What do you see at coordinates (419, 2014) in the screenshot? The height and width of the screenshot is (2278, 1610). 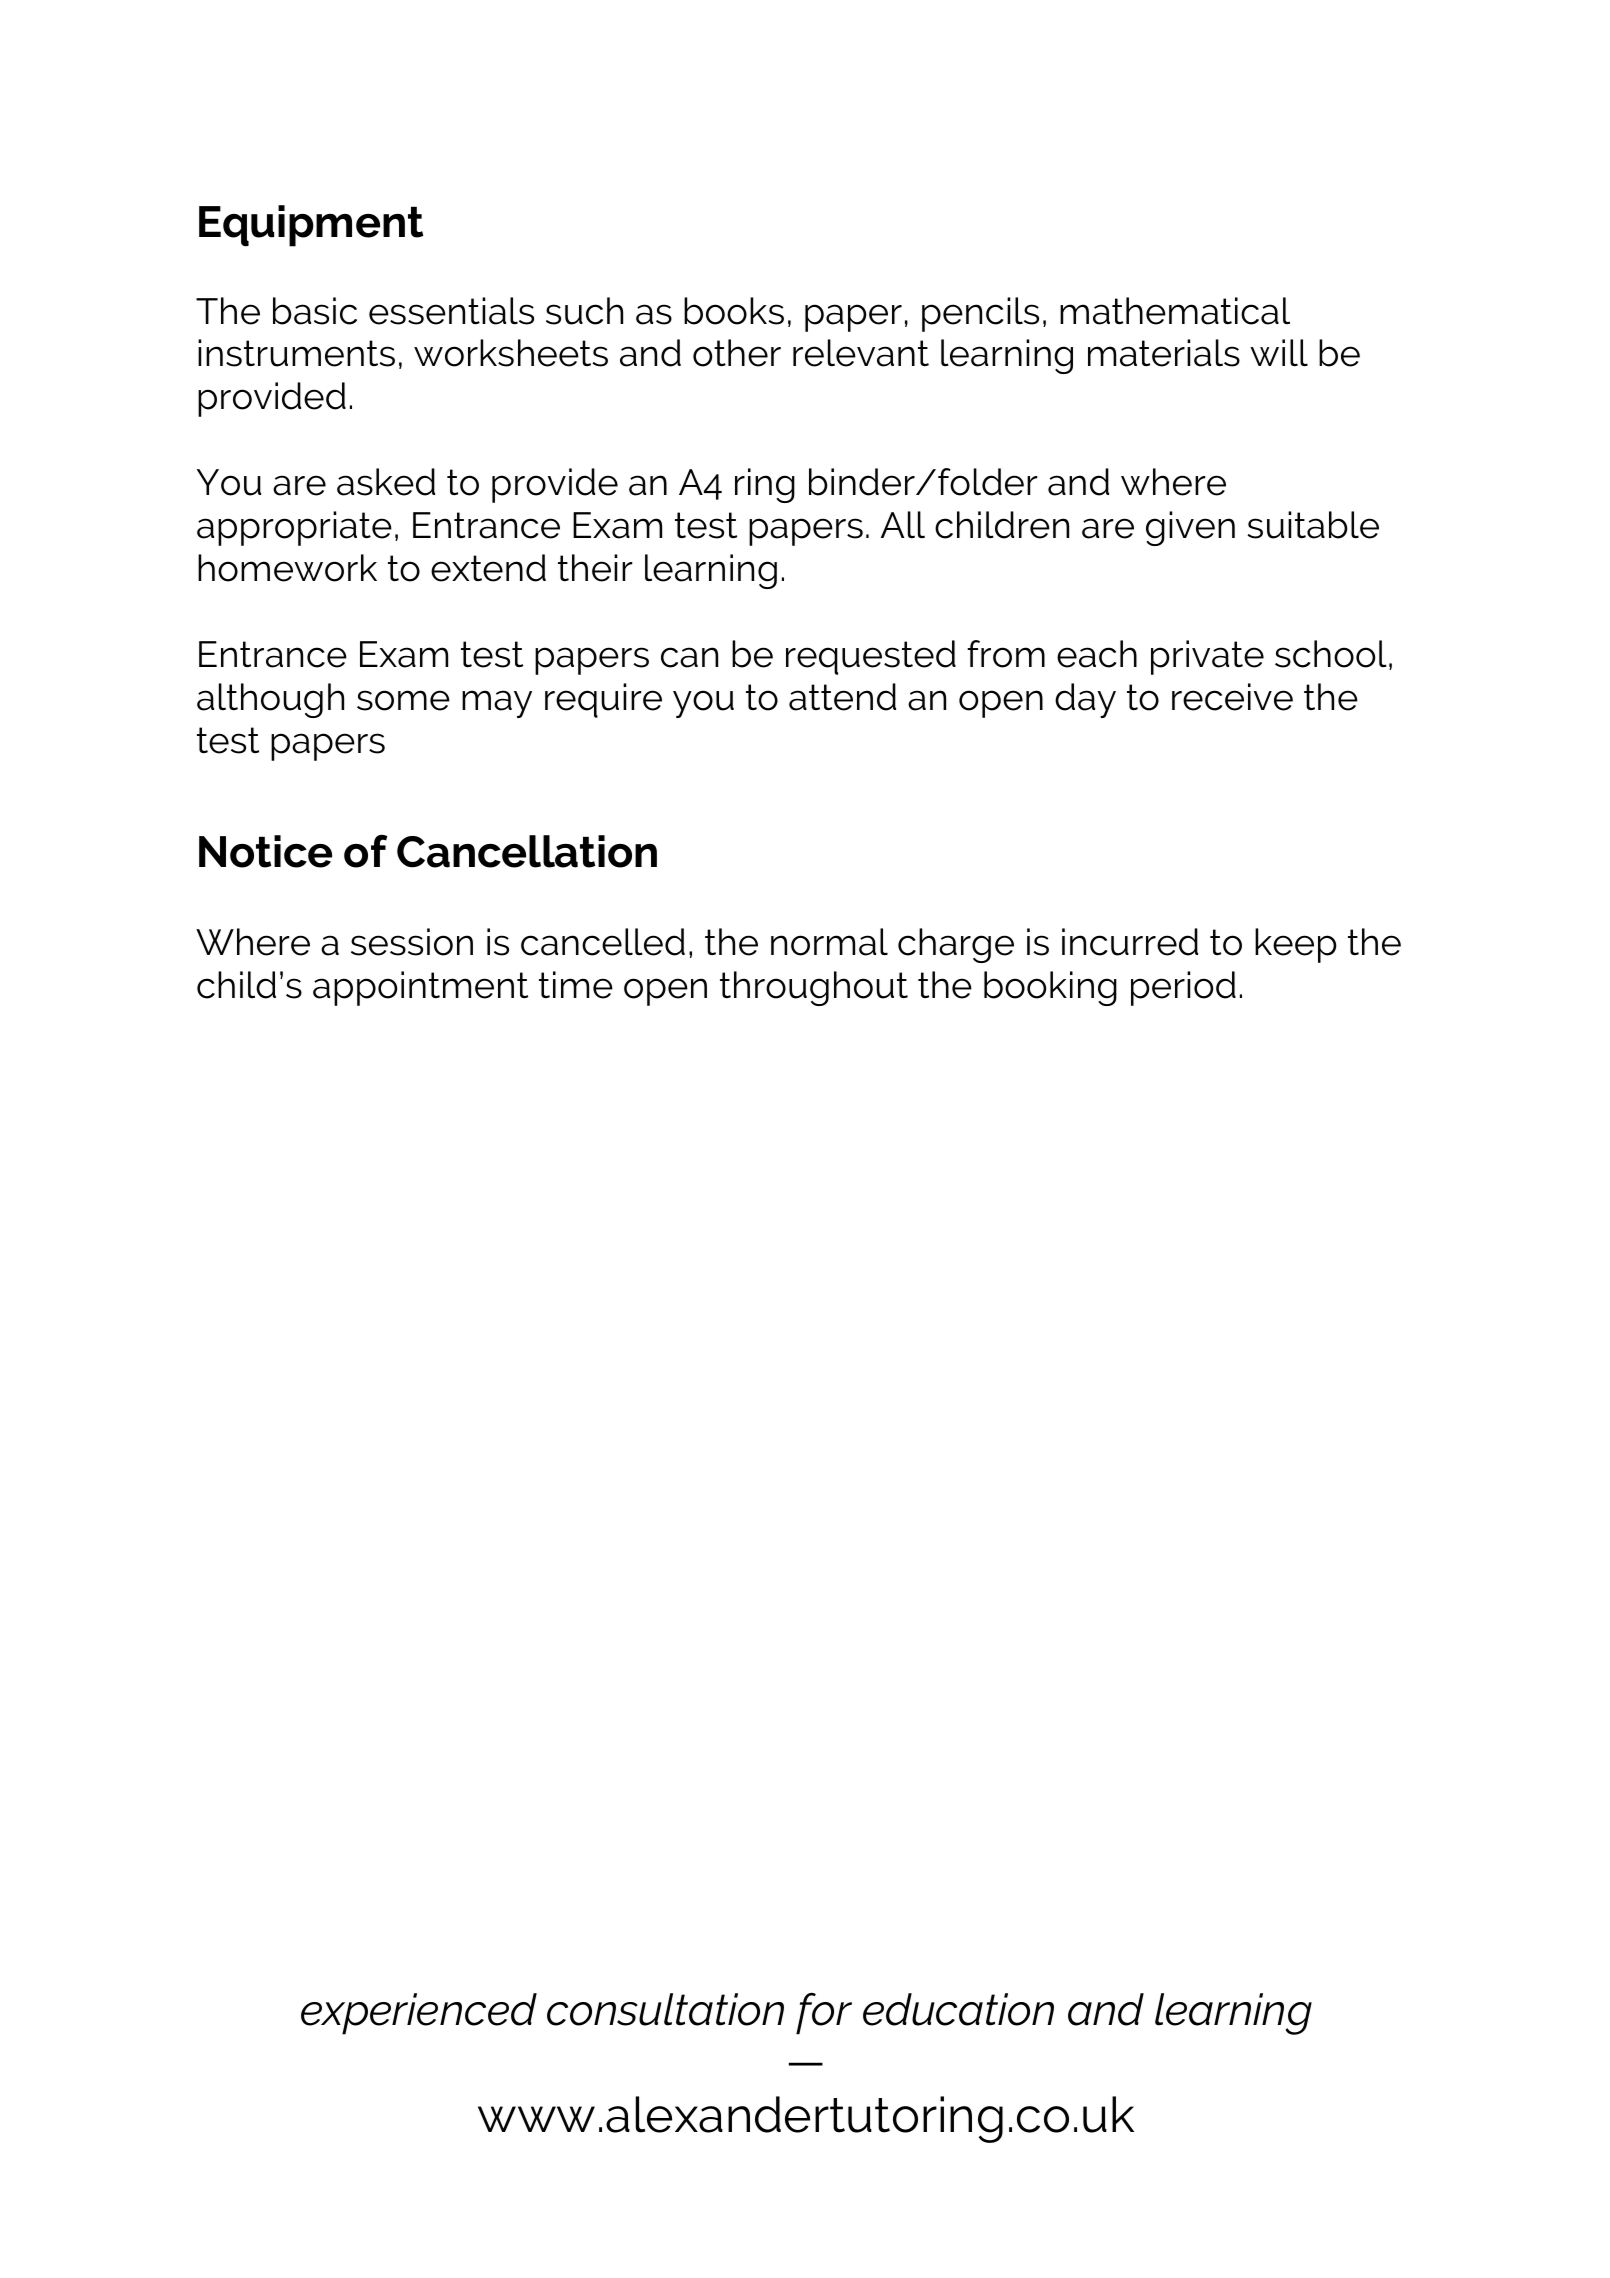 I see `experienced` at bounding box center [419, 2014].
